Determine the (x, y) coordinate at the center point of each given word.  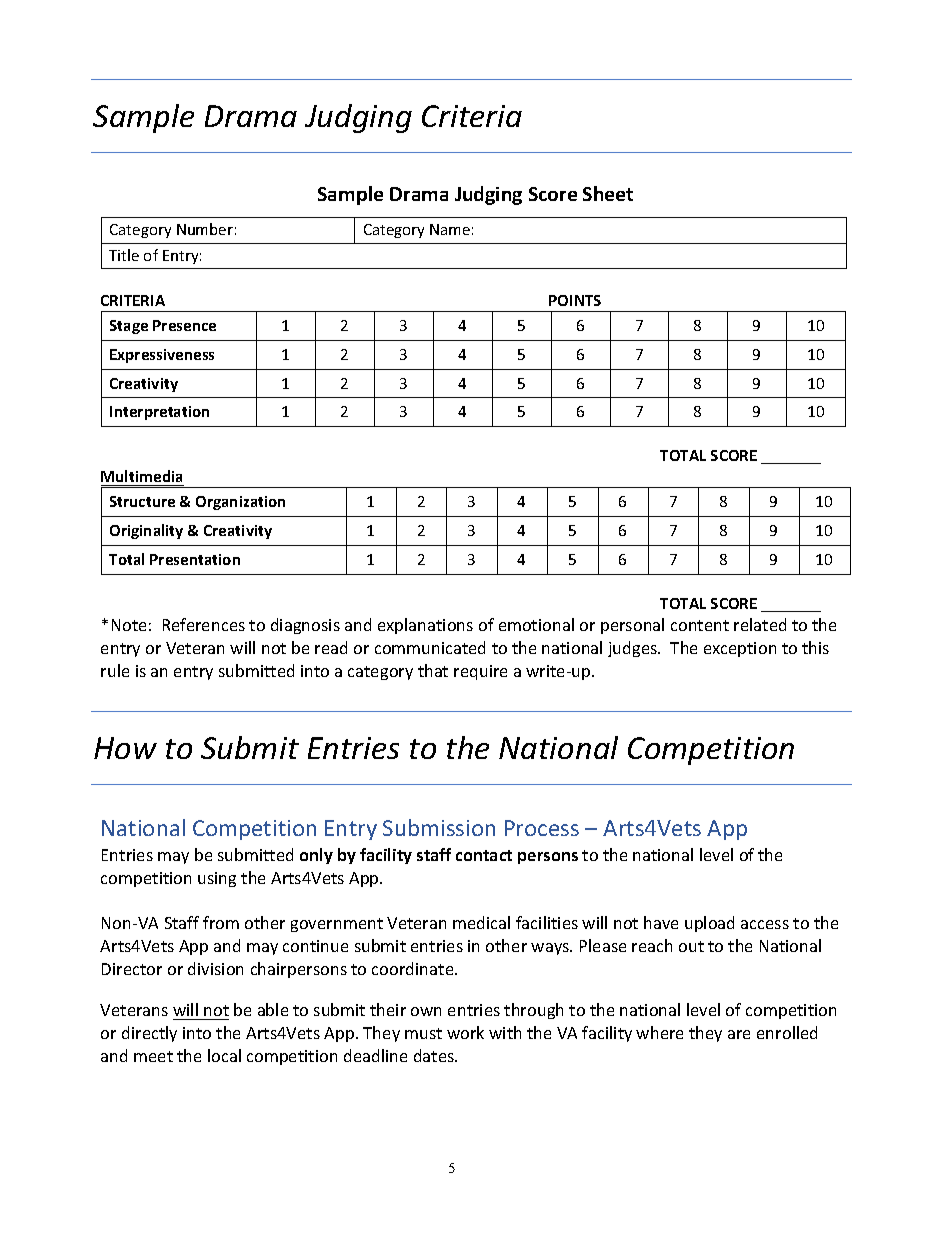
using (217, 879)
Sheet (608, 193)
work (465, 1032)
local (224, 1055)
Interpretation (159, 413)
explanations (425, 626)
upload (709, 924)
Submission (439, 827)
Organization (240, 503)
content (700, 625)
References (204, 624)
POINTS (575, 300)
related (760, 624)
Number (205, 229)
